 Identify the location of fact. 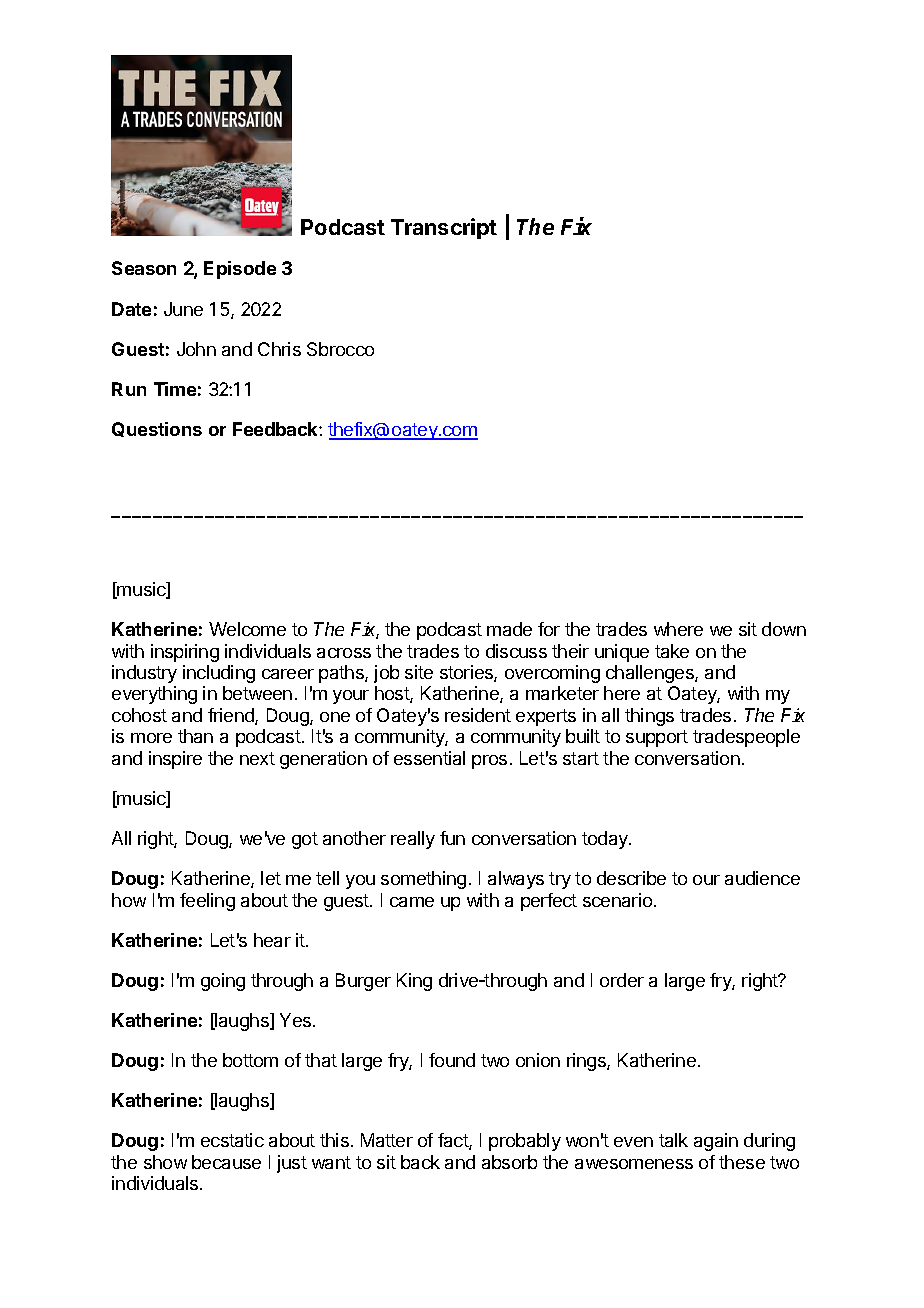
(454, 1141).
